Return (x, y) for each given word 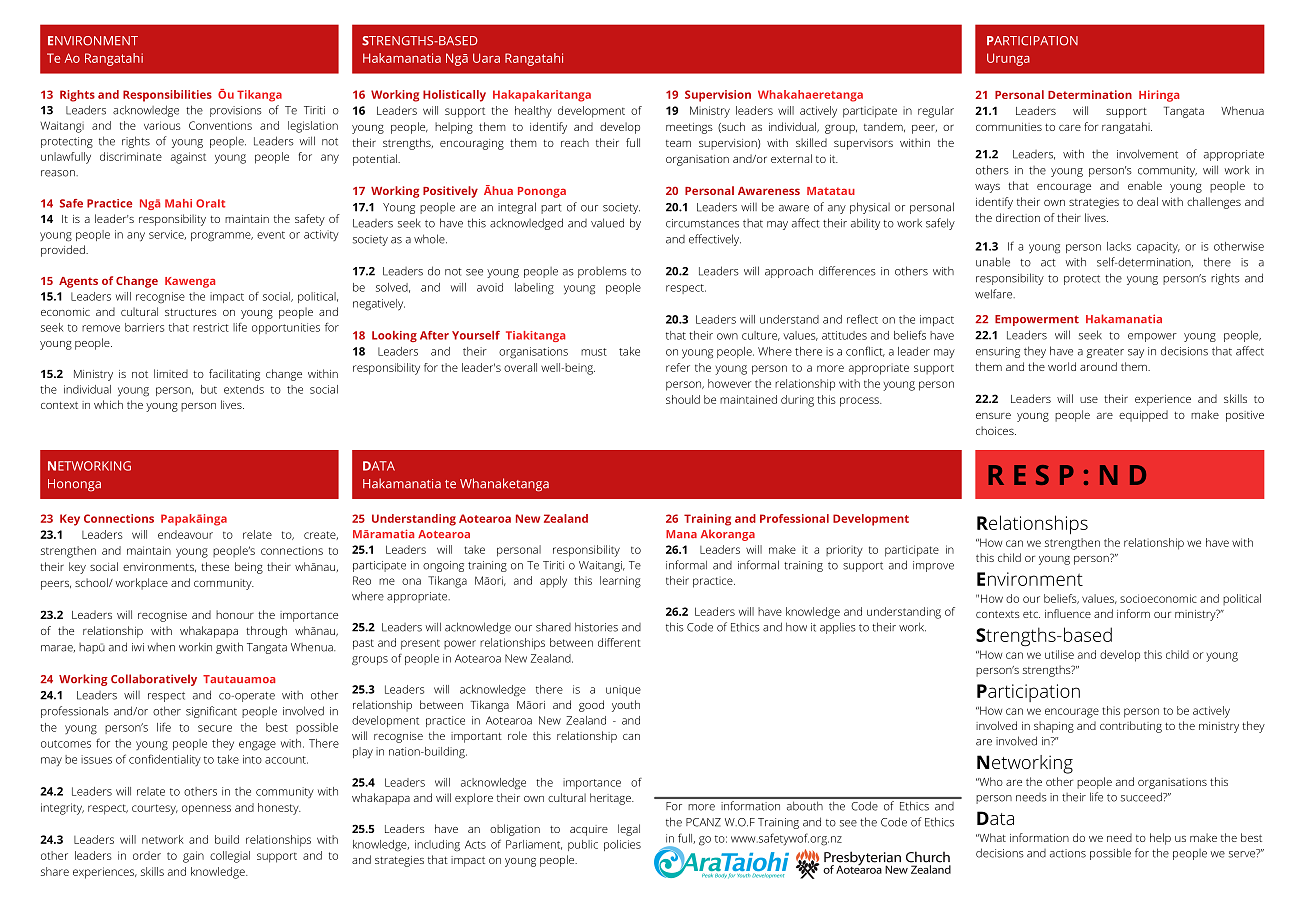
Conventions (220, 125)
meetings (689, 128)
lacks (1119, 246)
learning (620, 582)
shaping (1054, 727)
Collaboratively (154, 680)
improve (933, 566)
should (683, 399)
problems (602, 272)
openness (206, 810)
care (1070, 128)
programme (222, 237)
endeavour (185, 534)
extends (244, 389)
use (1089, 400)
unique (623, 690)
